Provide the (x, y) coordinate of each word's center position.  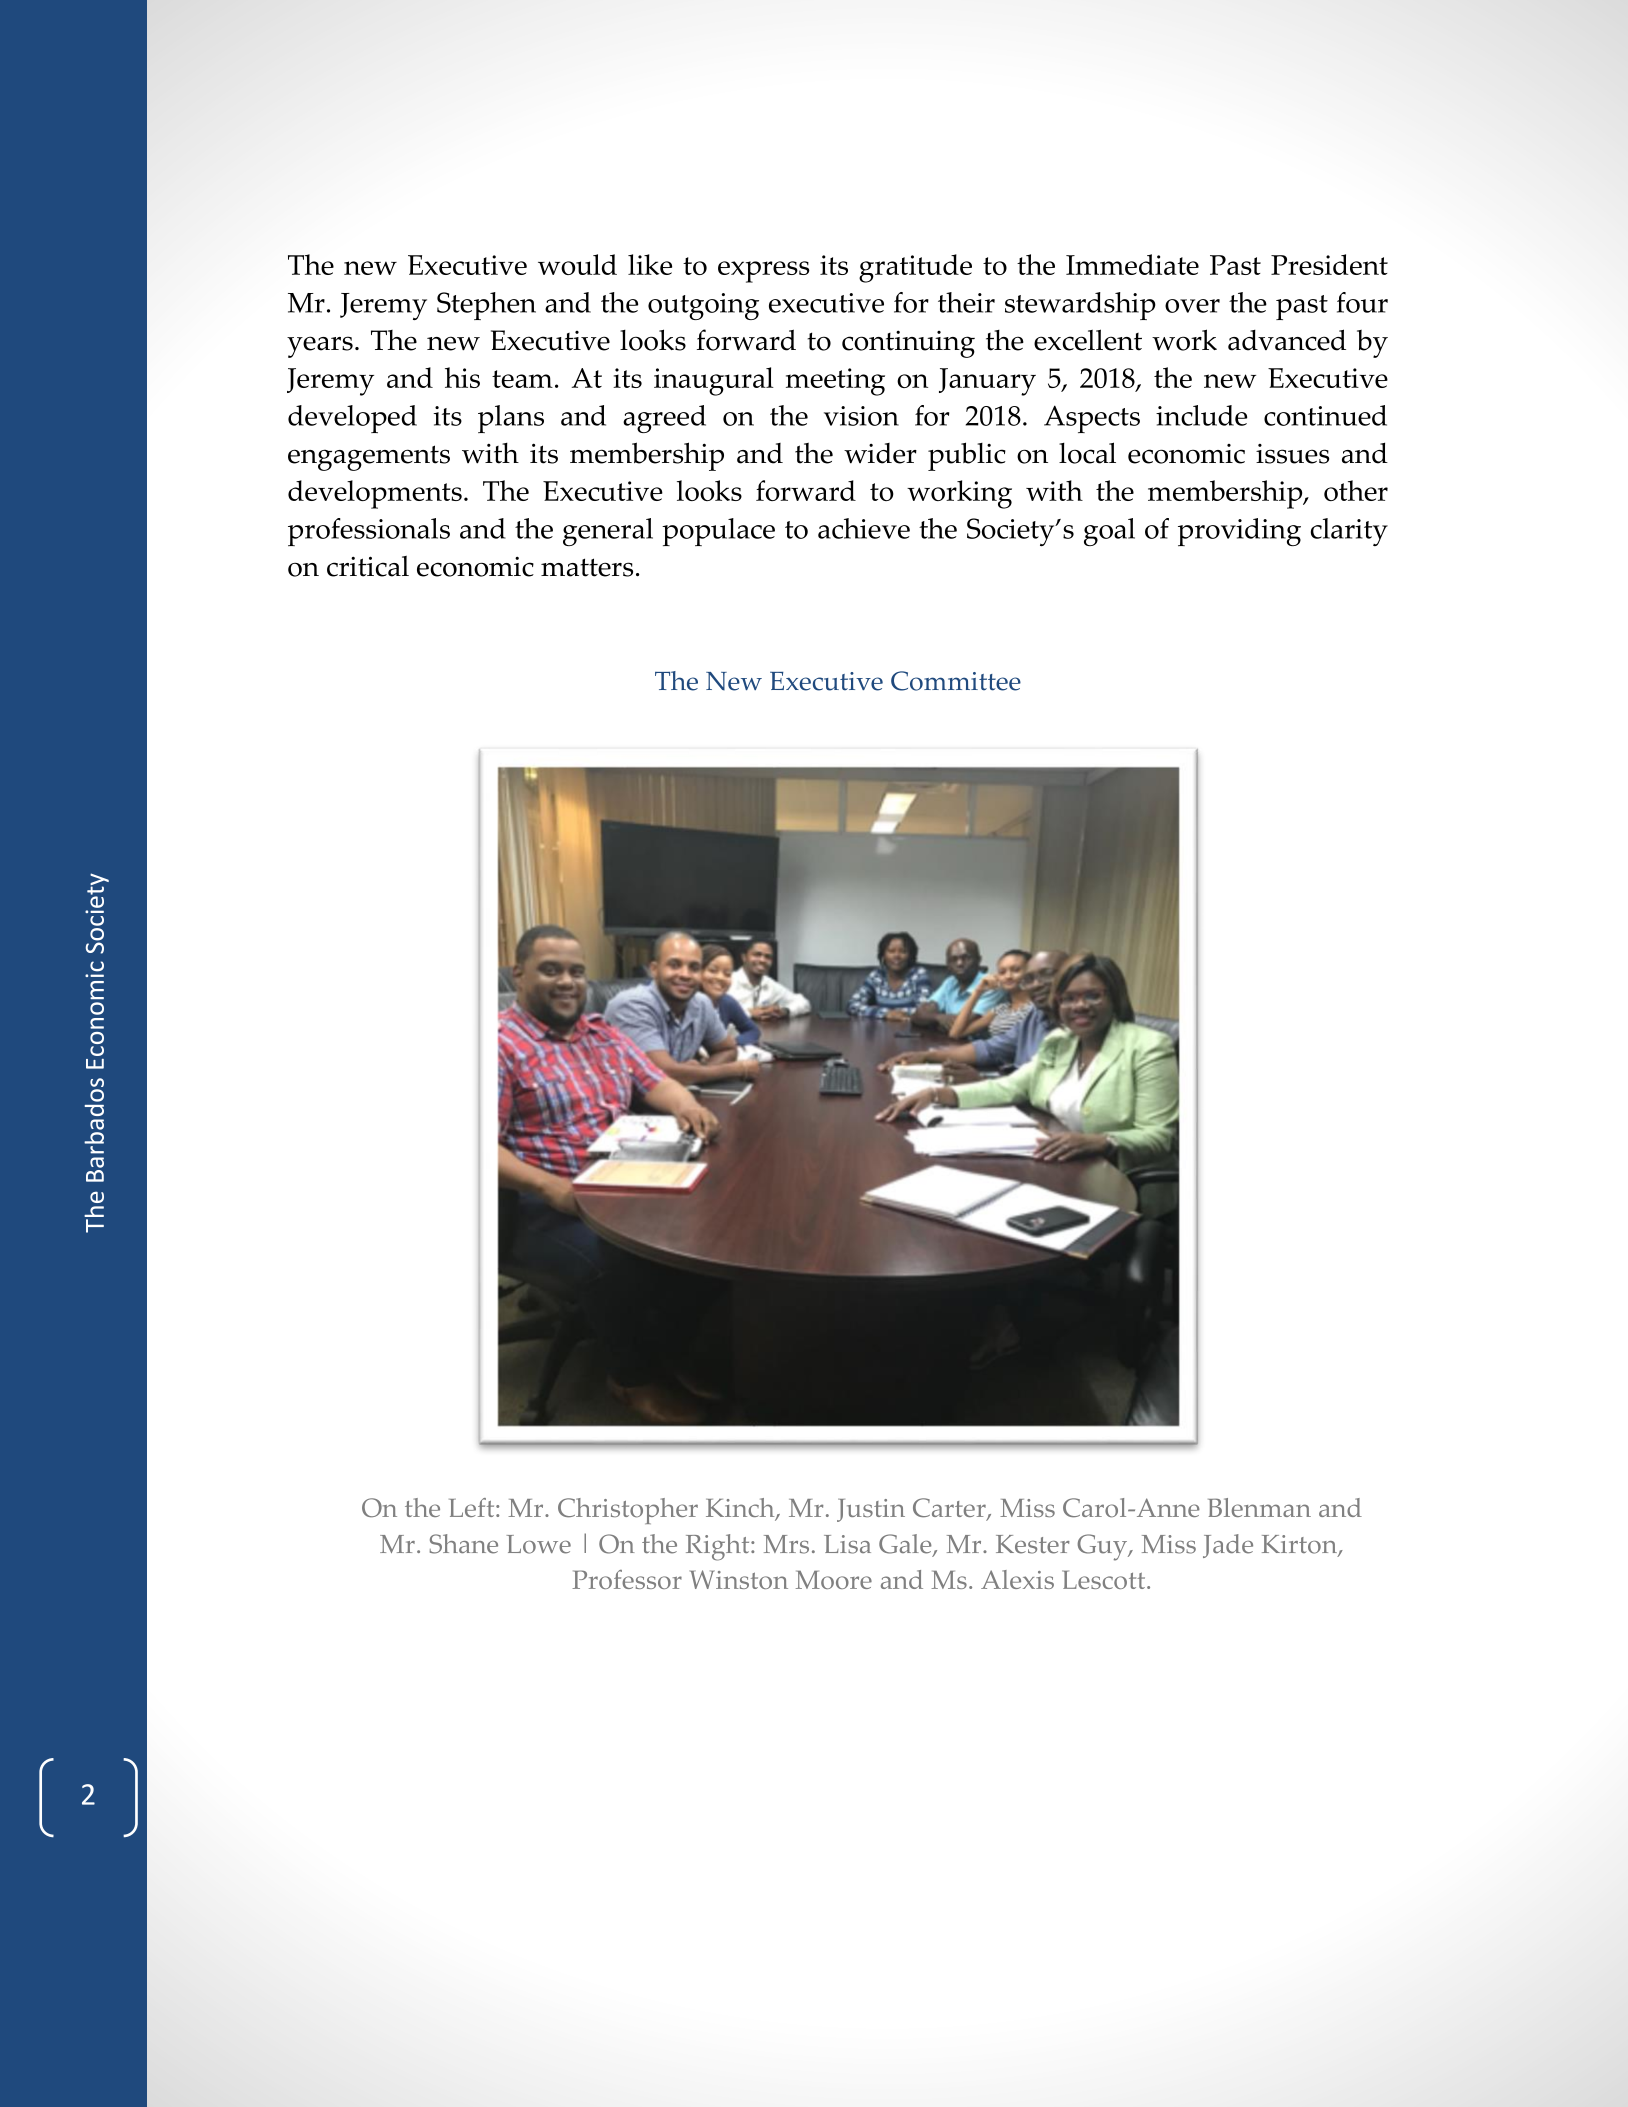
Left (473, 1507)
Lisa (847, 1544)
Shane (464, 1544)
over (1192, 306)
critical (368, 566)
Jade (1228, 1546)
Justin (871, 1510)
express (764, 272)
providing (1239, 532)
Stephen (486, 306)
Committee (956, 681)
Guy (1103, 1547)
